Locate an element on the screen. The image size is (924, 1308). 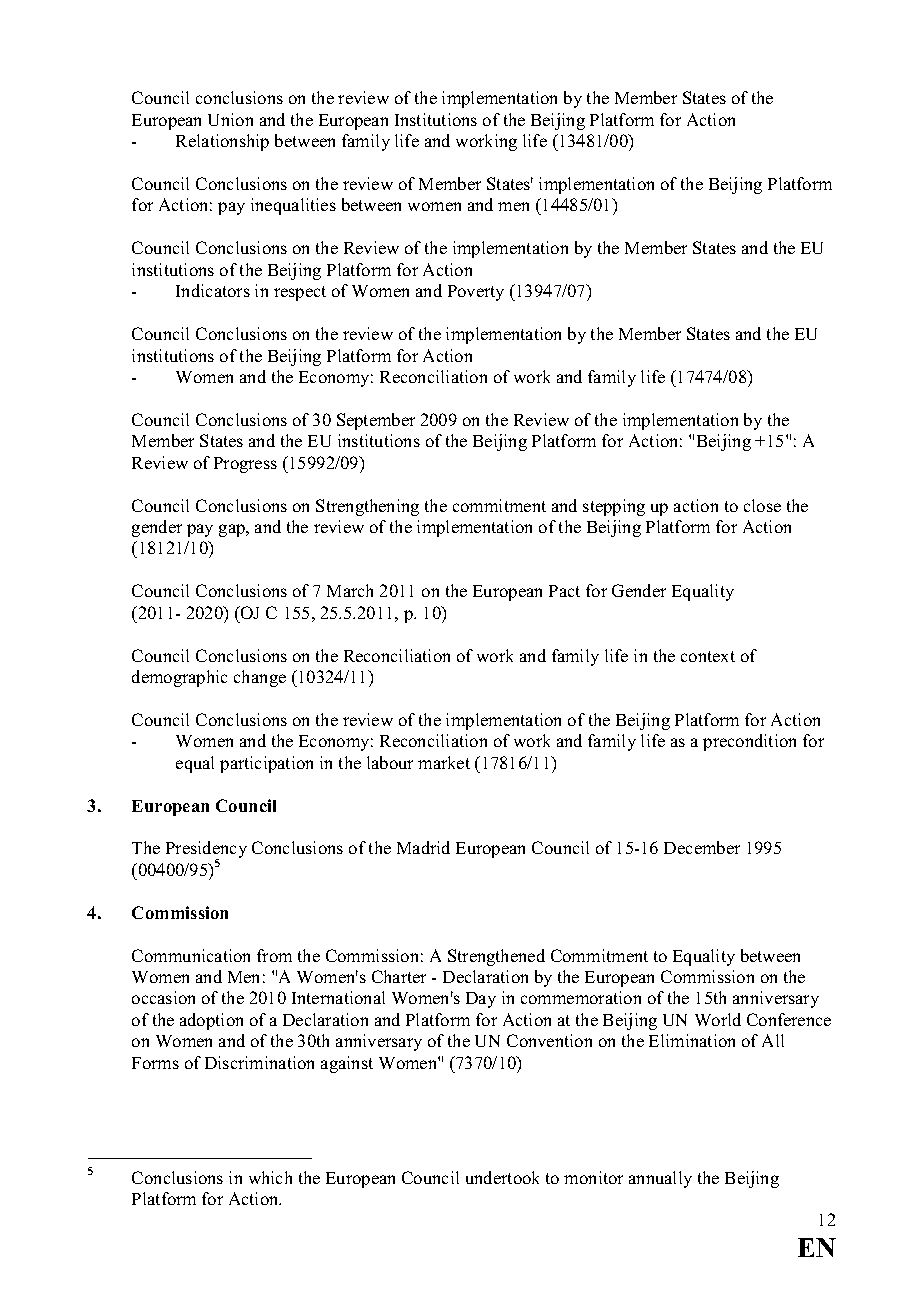
Poverty is located at coordinates (476, 293).
